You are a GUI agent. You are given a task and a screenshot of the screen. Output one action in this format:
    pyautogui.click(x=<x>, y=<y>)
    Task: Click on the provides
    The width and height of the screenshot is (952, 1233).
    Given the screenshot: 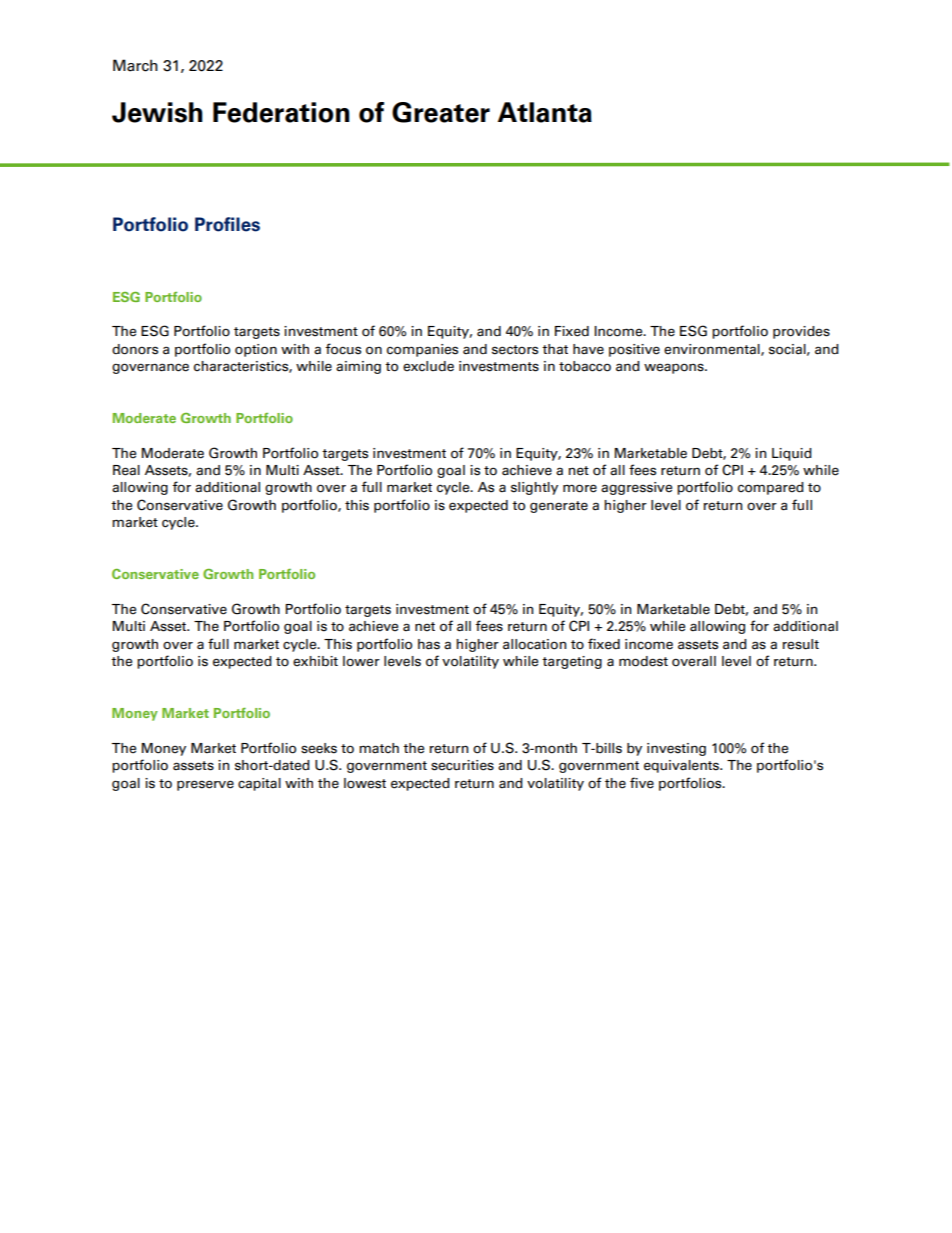 What is the action you would take?
    pyautogui.click(x=801, y=332)
